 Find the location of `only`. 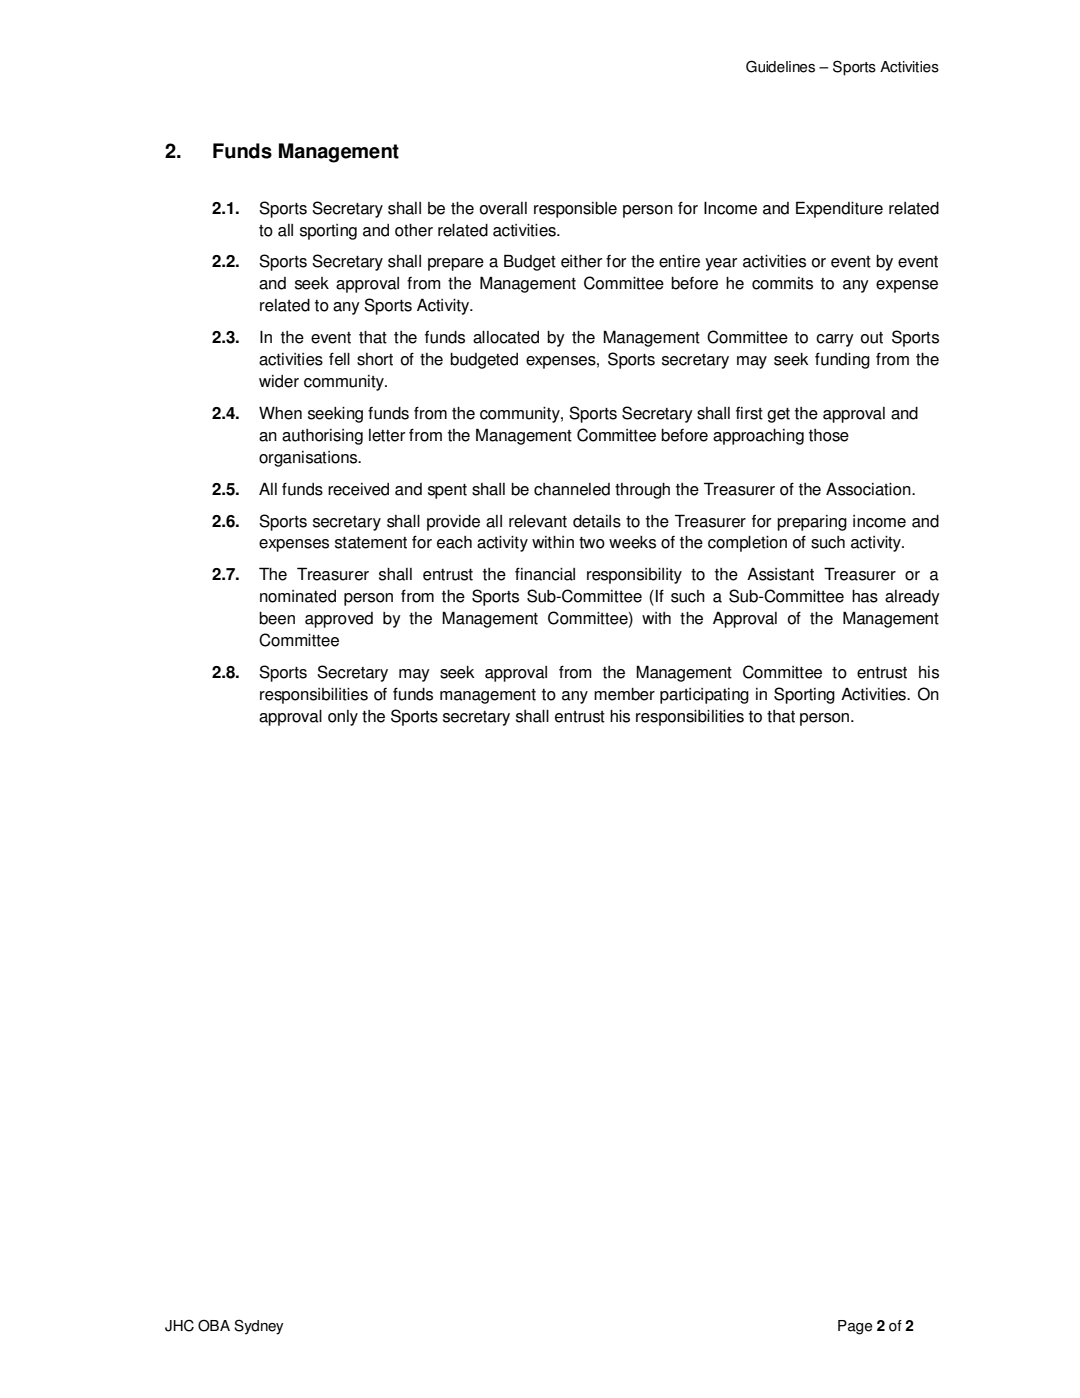

only is located at coordinates (343, 718).
